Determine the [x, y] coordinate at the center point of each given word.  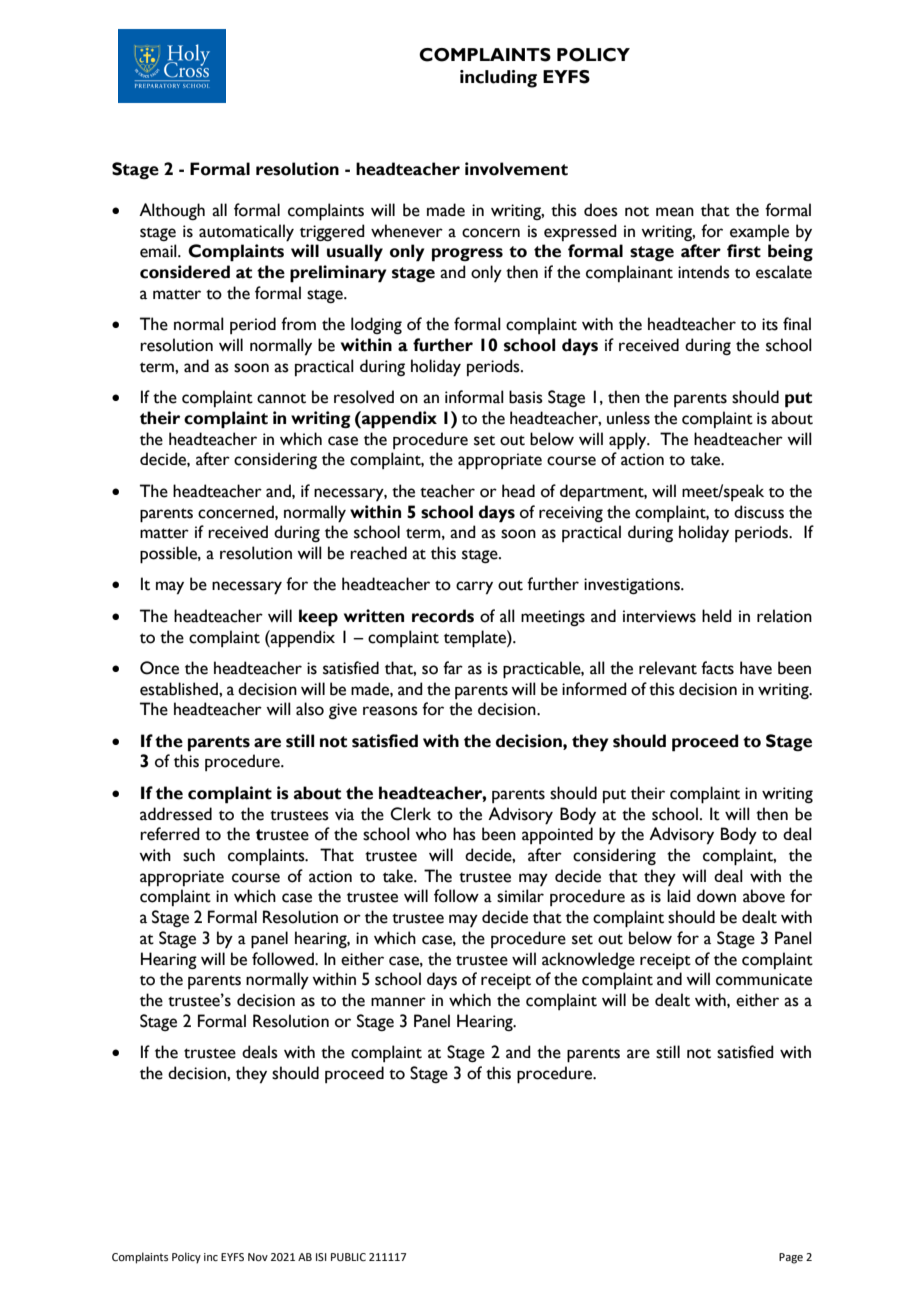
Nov [258, 1257]
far [453, 668]
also [310, 709]
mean [675, 212]
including [498, 79]
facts [717, 668]
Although [172, 211]
